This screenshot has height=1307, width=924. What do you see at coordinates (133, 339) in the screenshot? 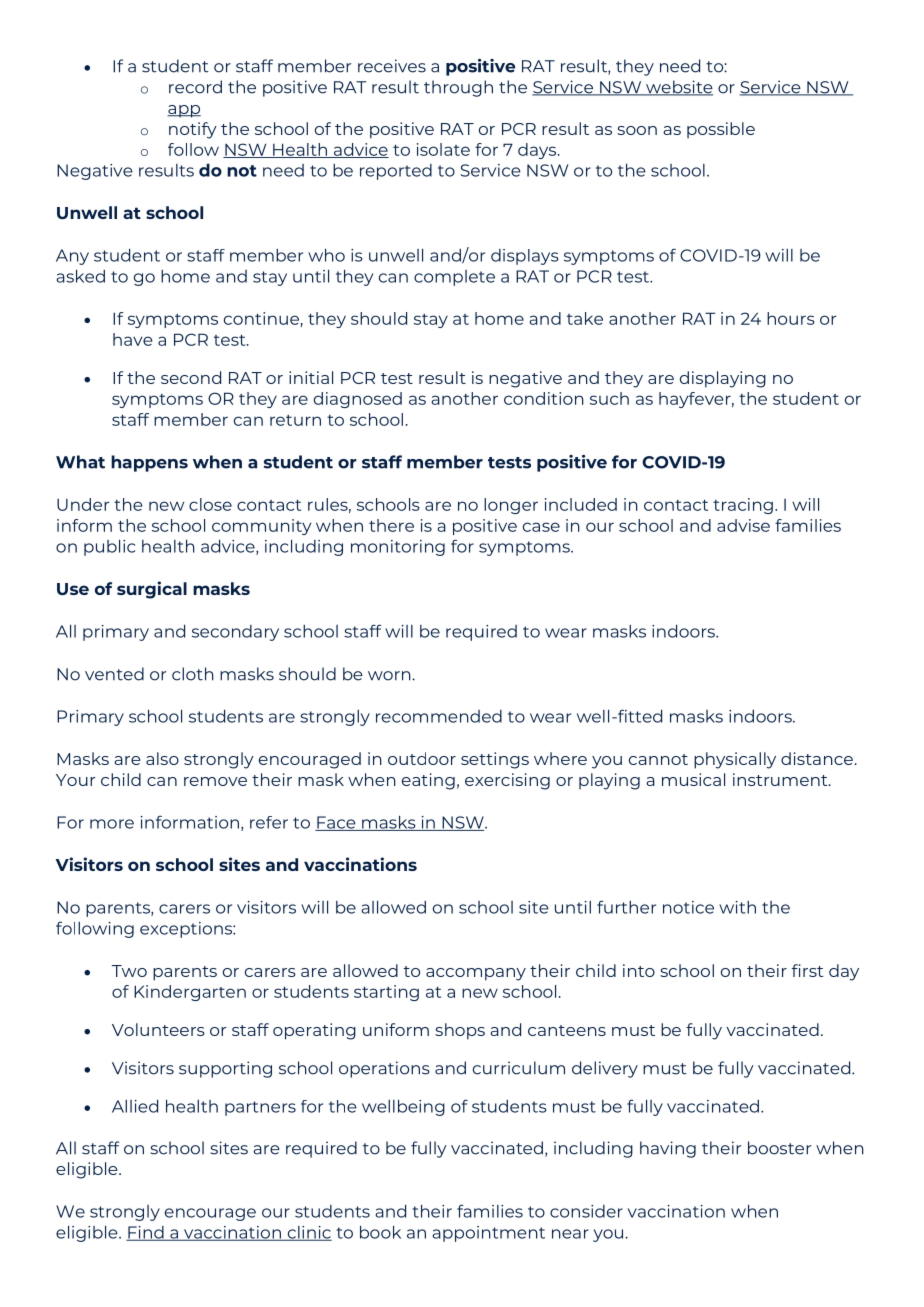
I see `have` at bounding box center [133, 339].
